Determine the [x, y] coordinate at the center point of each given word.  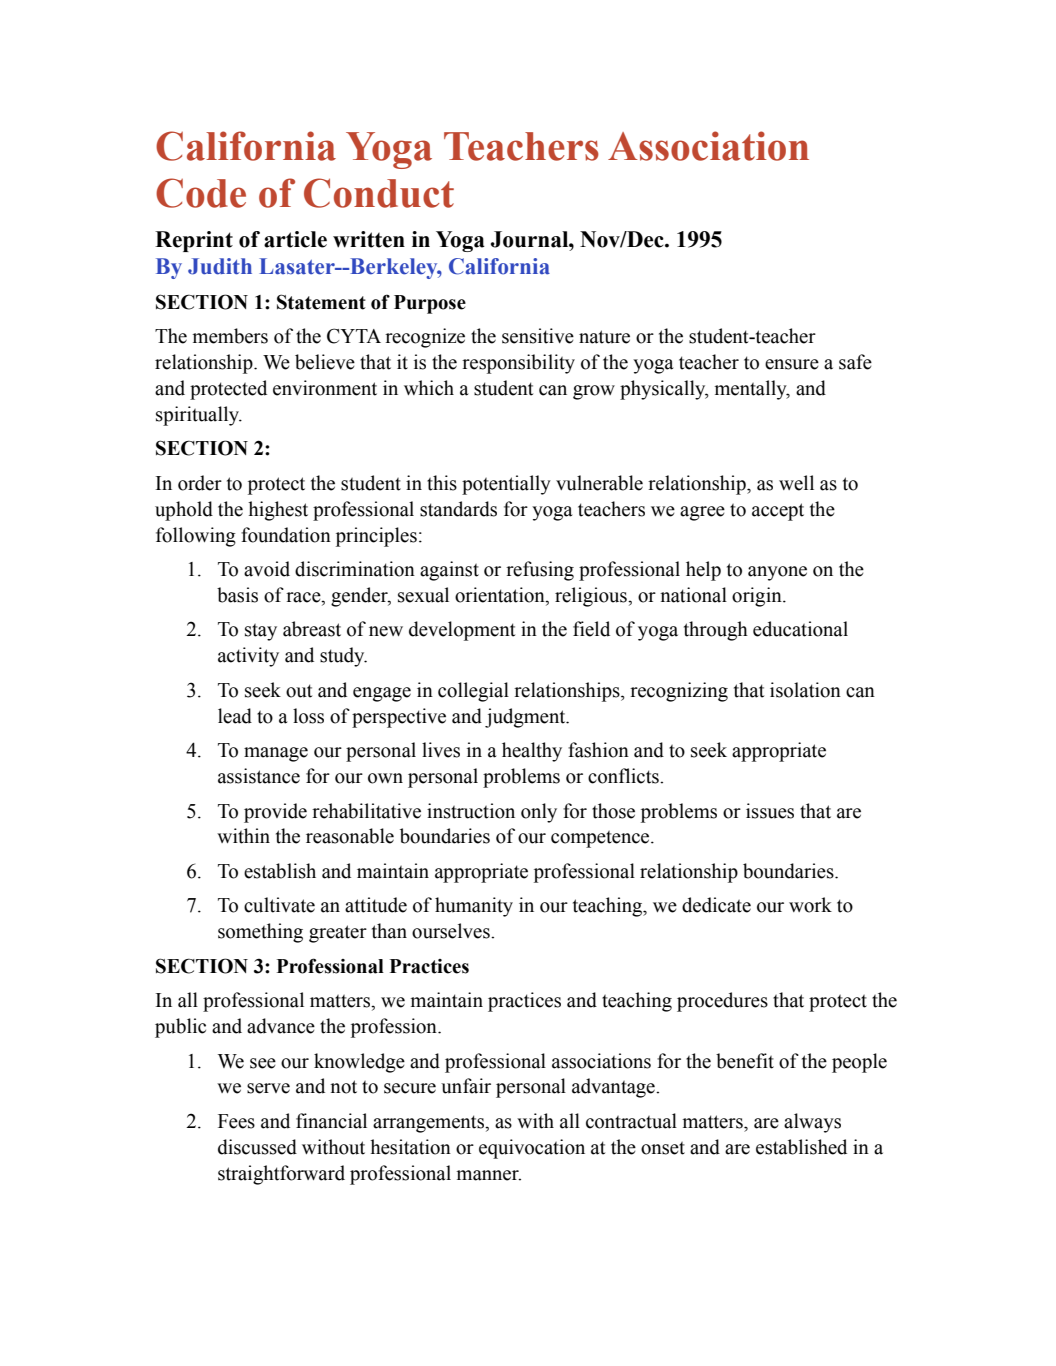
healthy [532, 752]
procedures [722, 1002]
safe [855, 362]
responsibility [518, 364]
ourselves [452, 931]
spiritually [199, 416]
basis [237, 595]
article [295, 239]
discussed [257, 1147]
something [260, 933]
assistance [259, 776]
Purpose [430, 304]
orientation [501, 596]
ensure [792, 364]
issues [770, 811]
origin [758, 597]
